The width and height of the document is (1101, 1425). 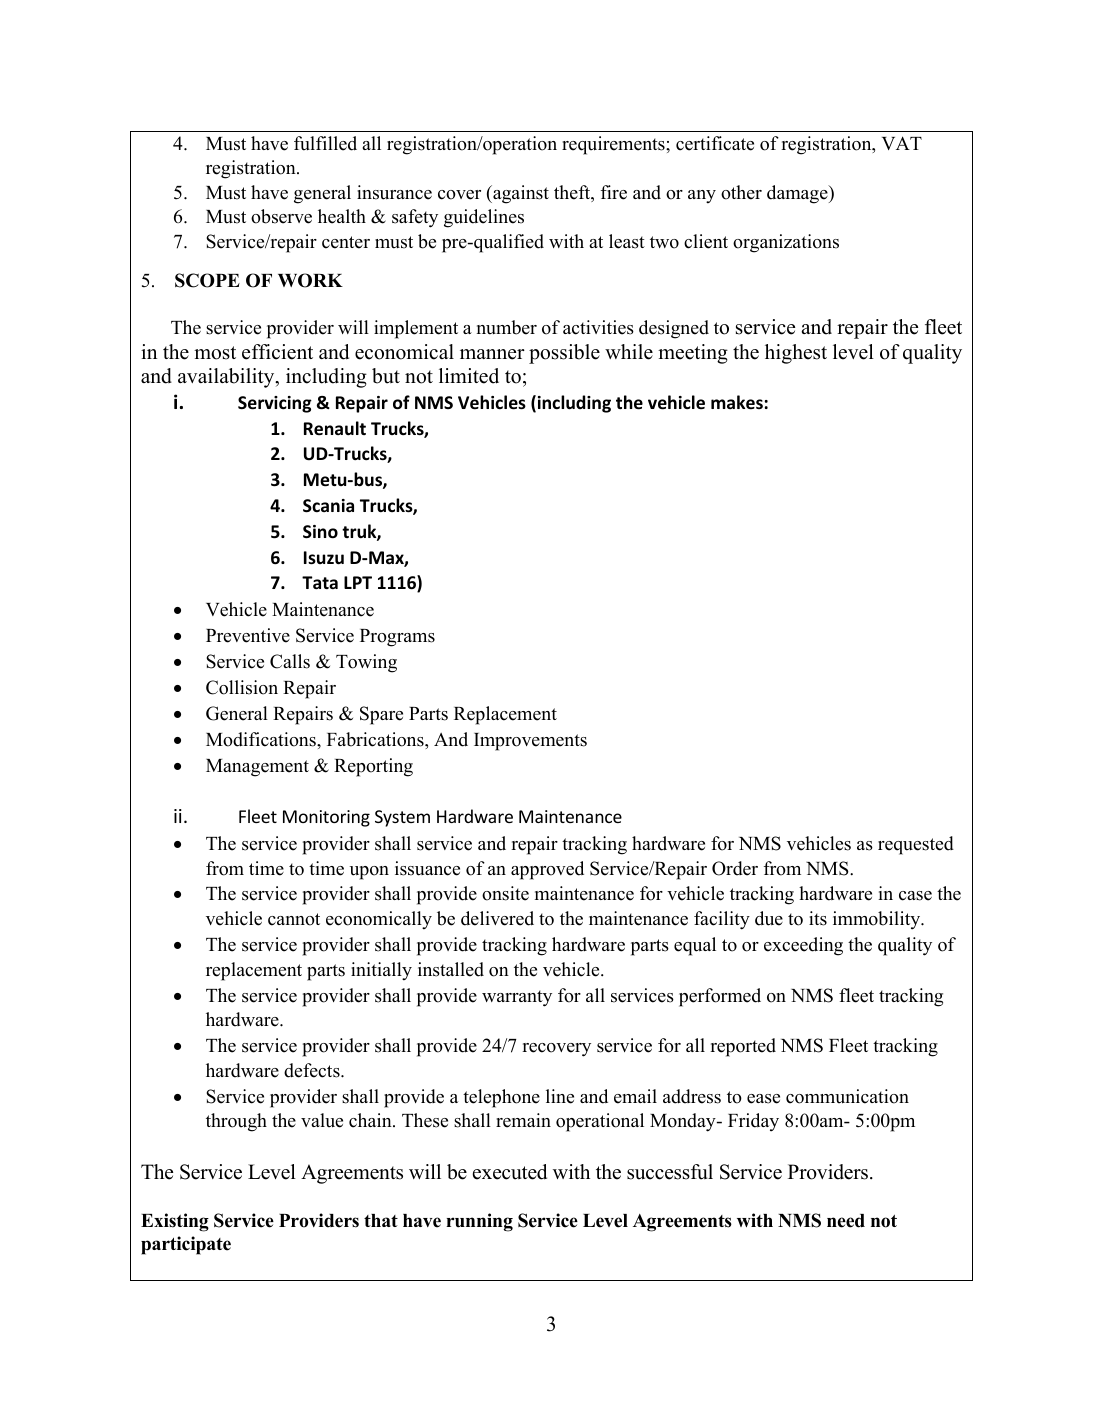 I want to click on against, so click(x=520, y=194).
